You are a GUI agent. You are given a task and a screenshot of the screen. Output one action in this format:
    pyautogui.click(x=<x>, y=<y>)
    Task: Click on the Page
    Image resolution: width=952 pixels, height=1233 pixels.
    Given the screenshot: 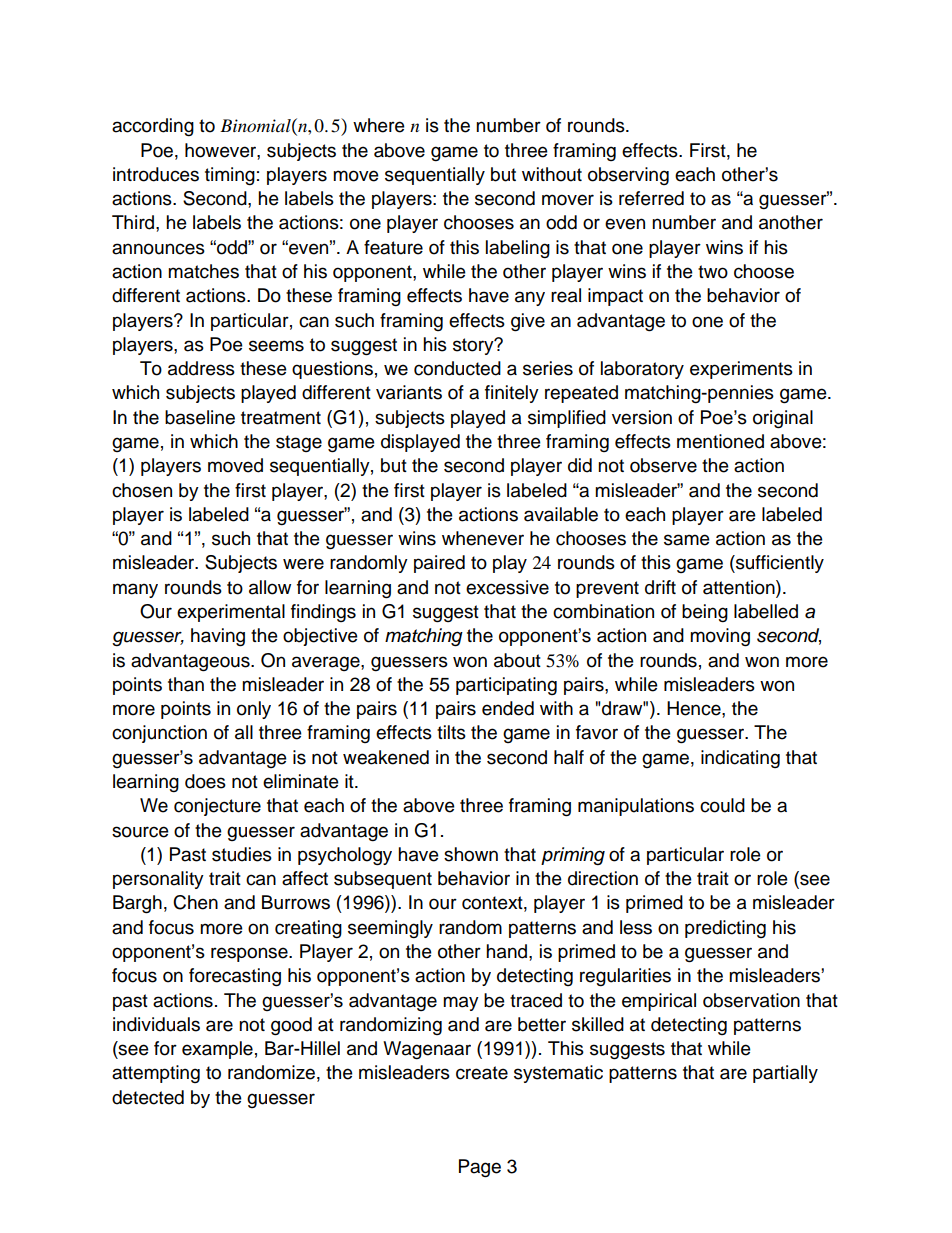 What is the action you would take?
    pyautogui.click(x=480, y=1168)
